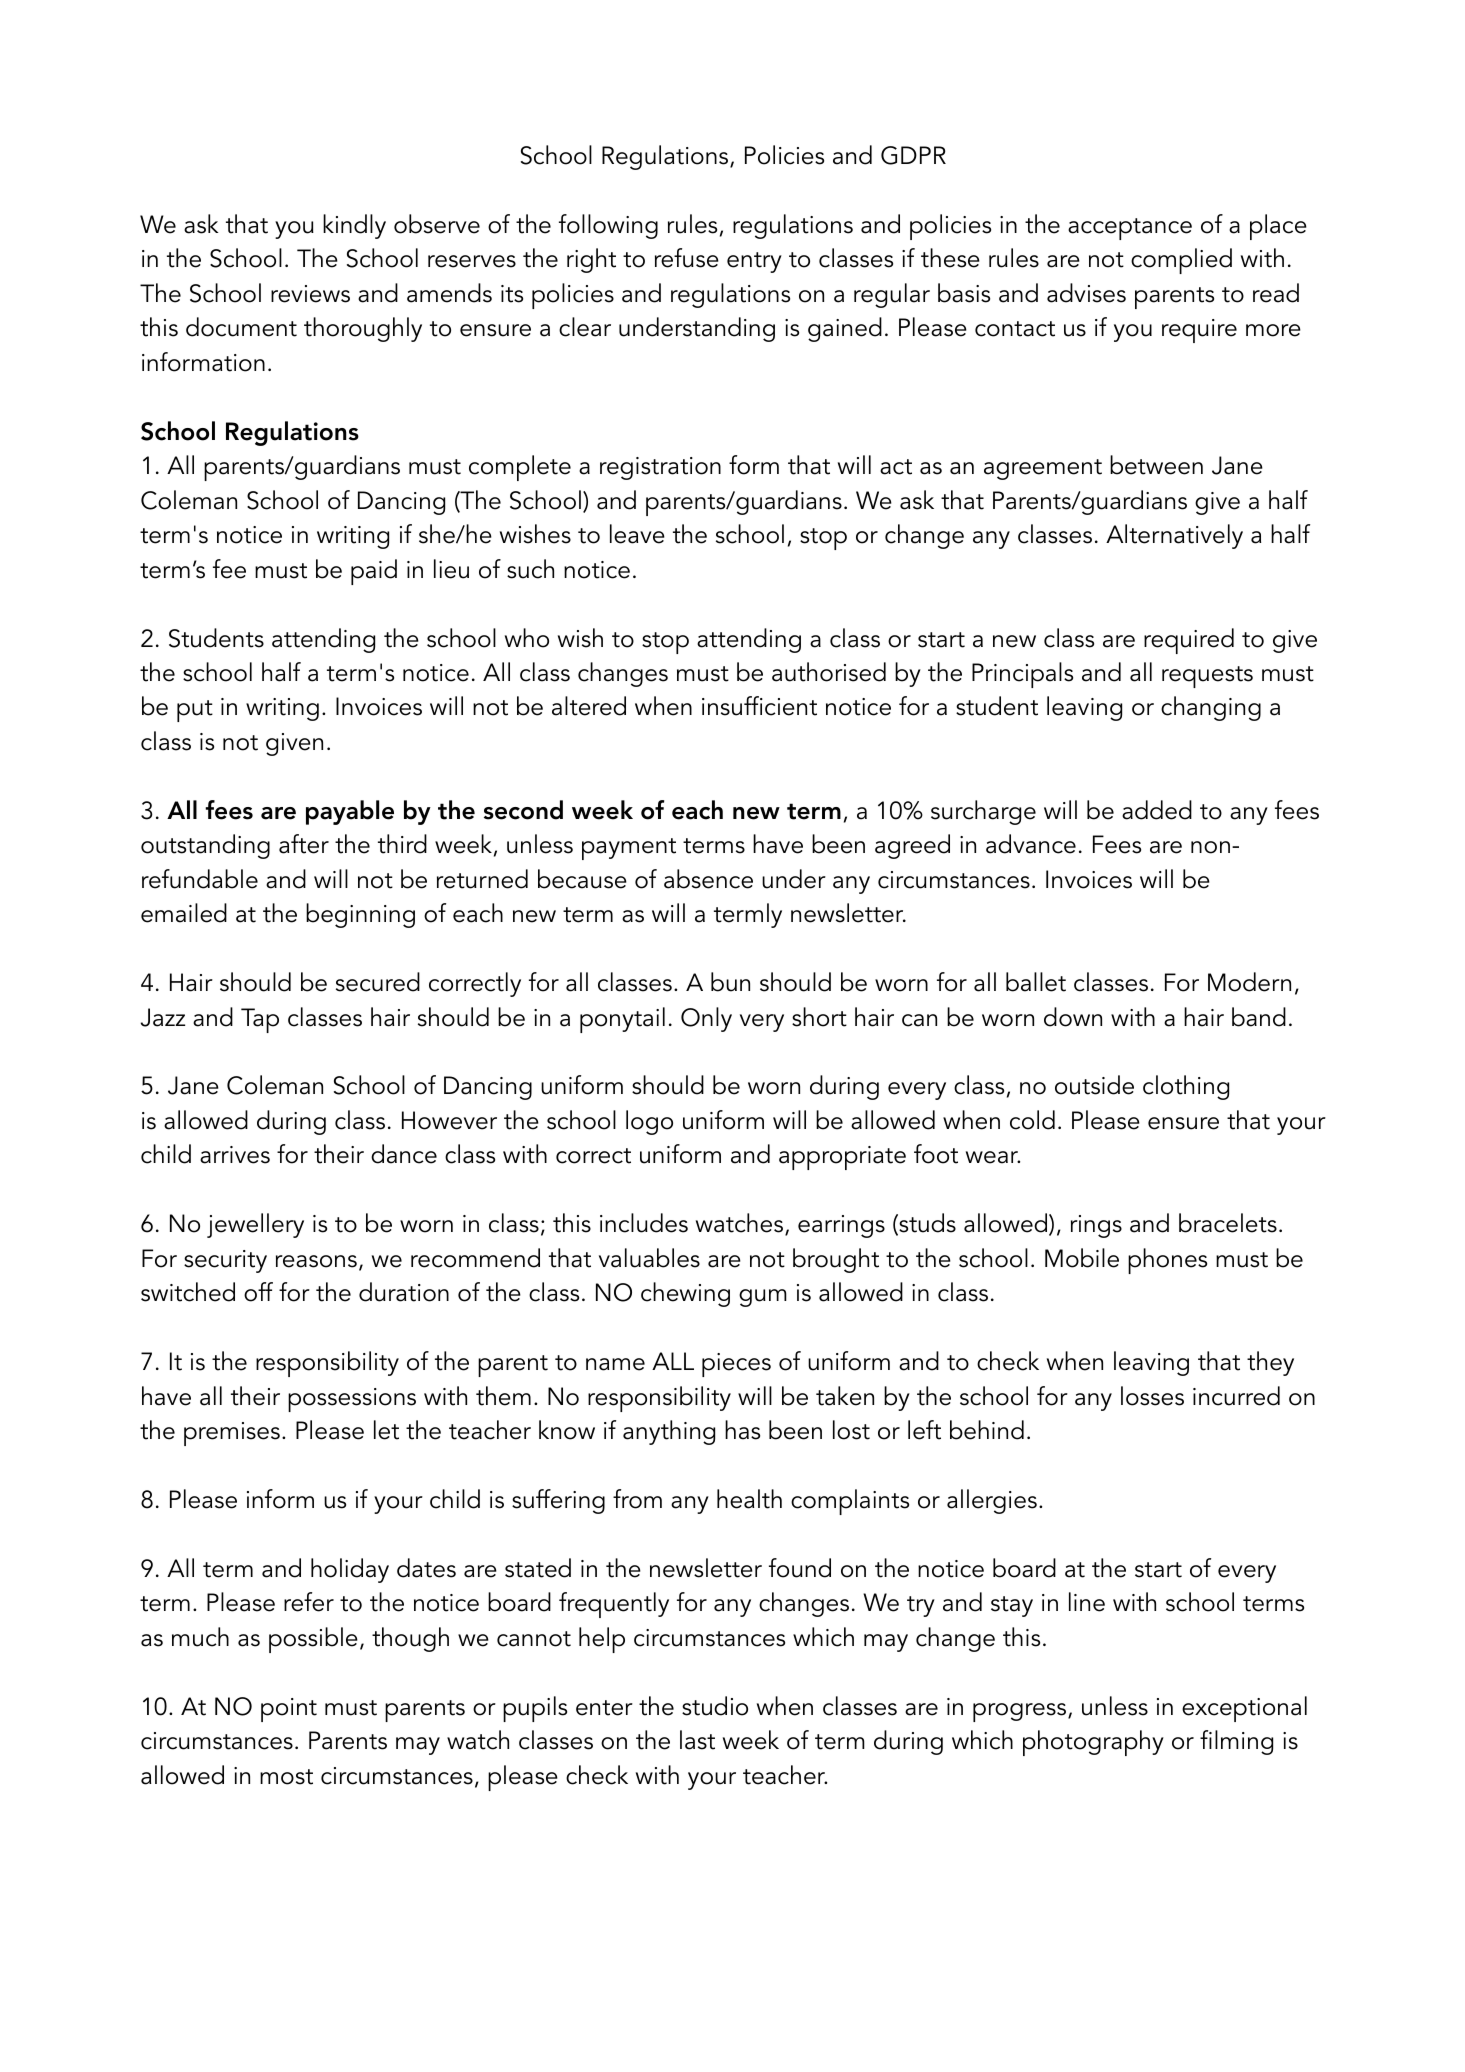  I want to click on possessions, so click(352, 1400).
